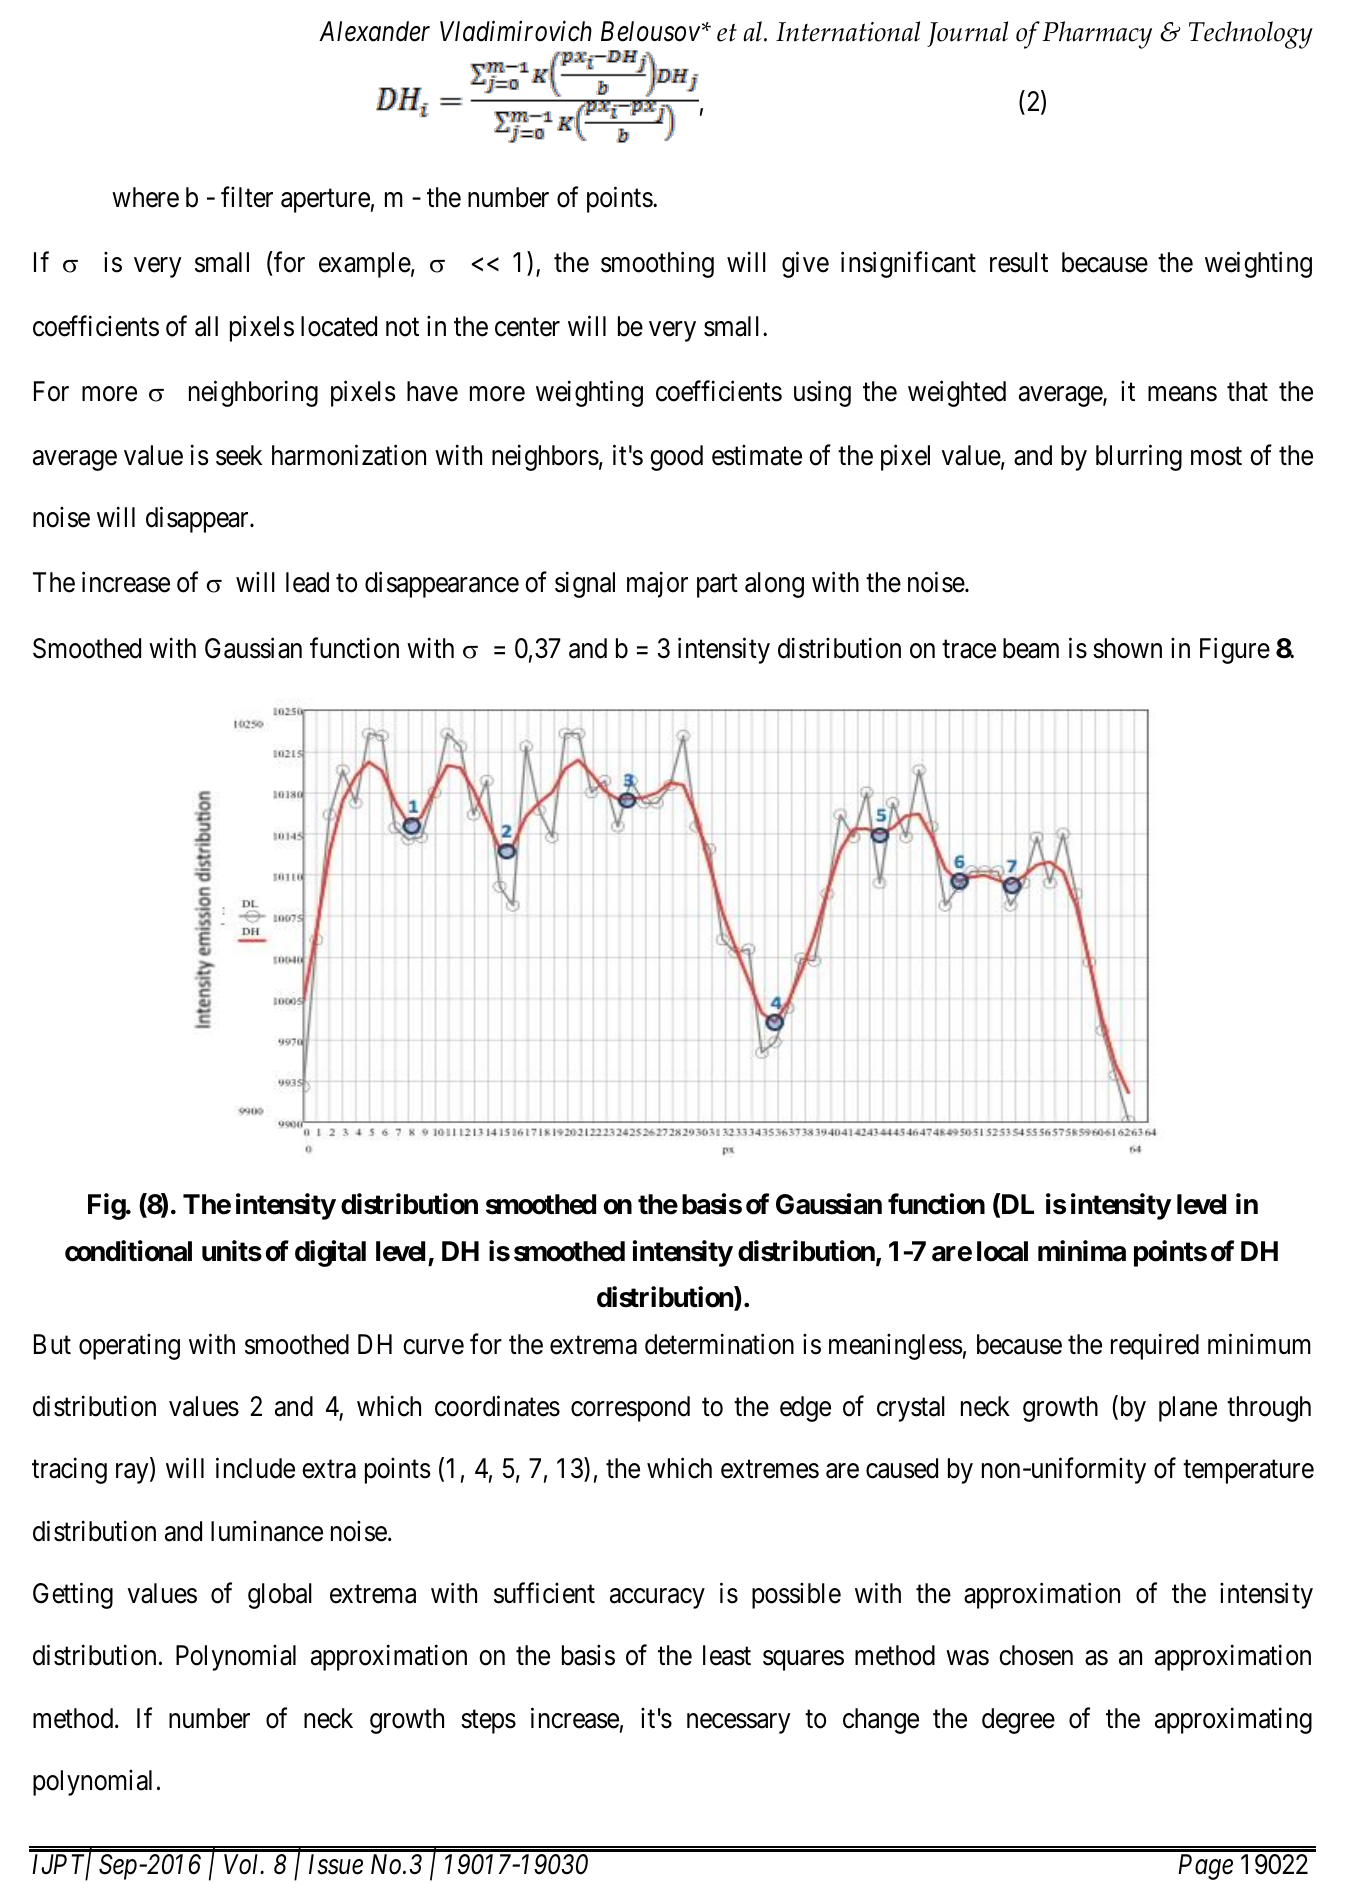 This screenshot has height=1902, width=1345. Describe the element at coordinates (657, 584) in the screenshot. I see `major` at that location.
